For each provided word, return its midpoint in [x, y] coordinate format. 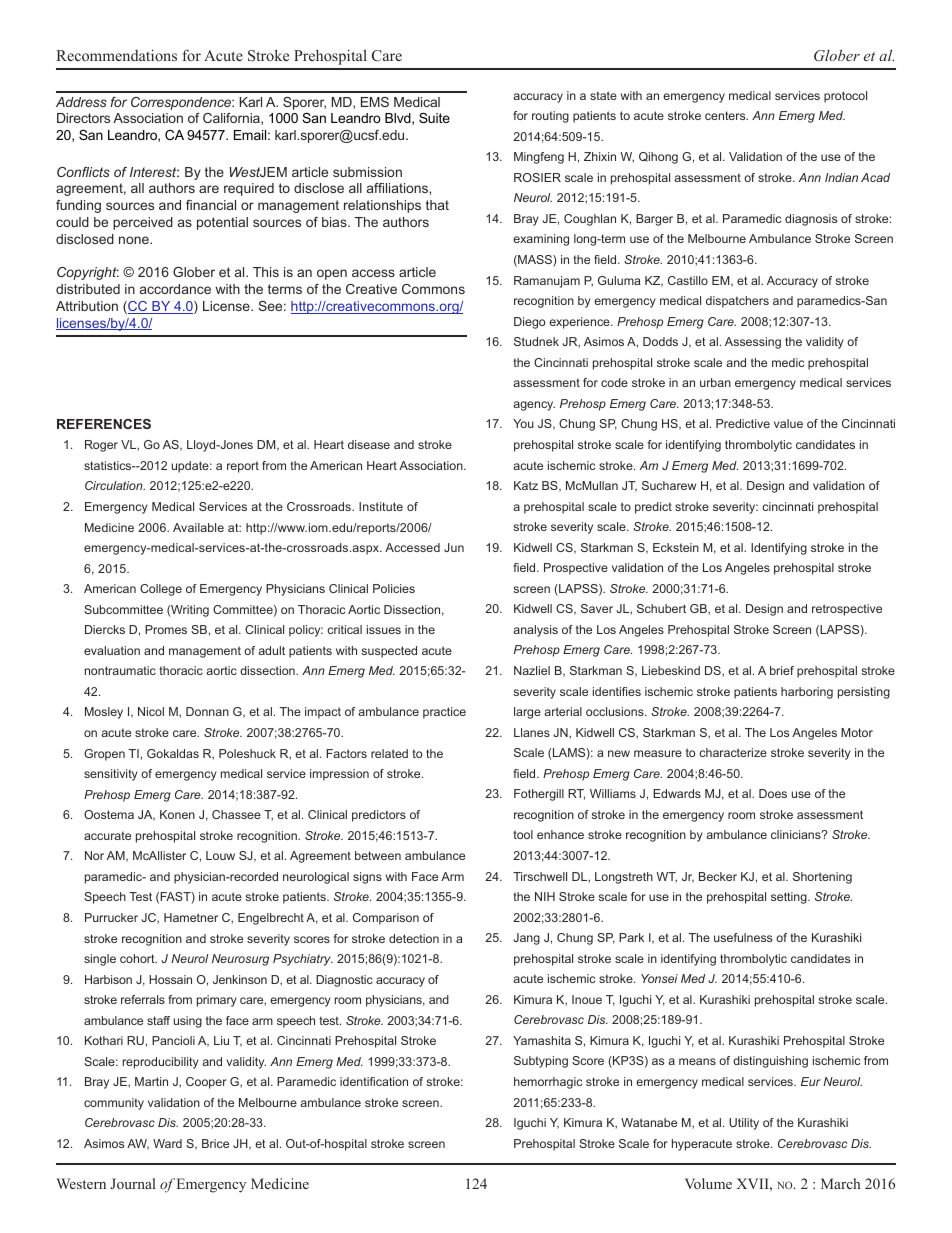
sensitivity [111, 775]
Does [773, 793]
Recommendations [116, 55]
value [788, 423]
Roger [101, 446]
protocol [845, 97]
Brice [215, 1143]
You [523, 423]
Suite [434, 118]
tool [523, 834]
